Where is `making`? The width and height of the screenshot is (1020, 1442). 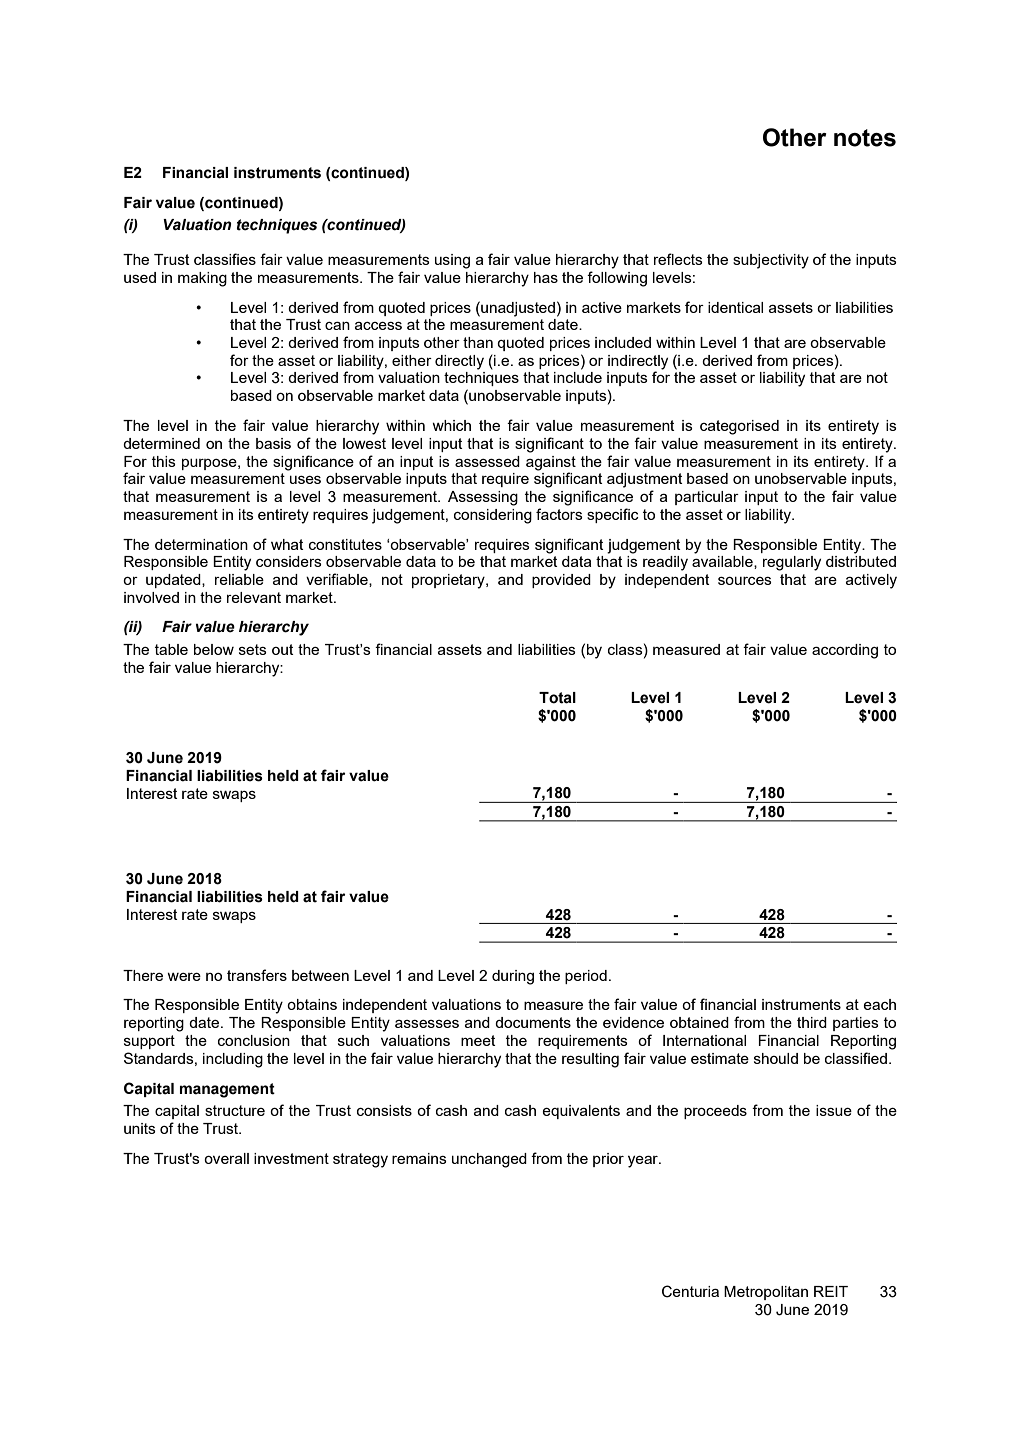 making is located at coordinates (202, 279).
